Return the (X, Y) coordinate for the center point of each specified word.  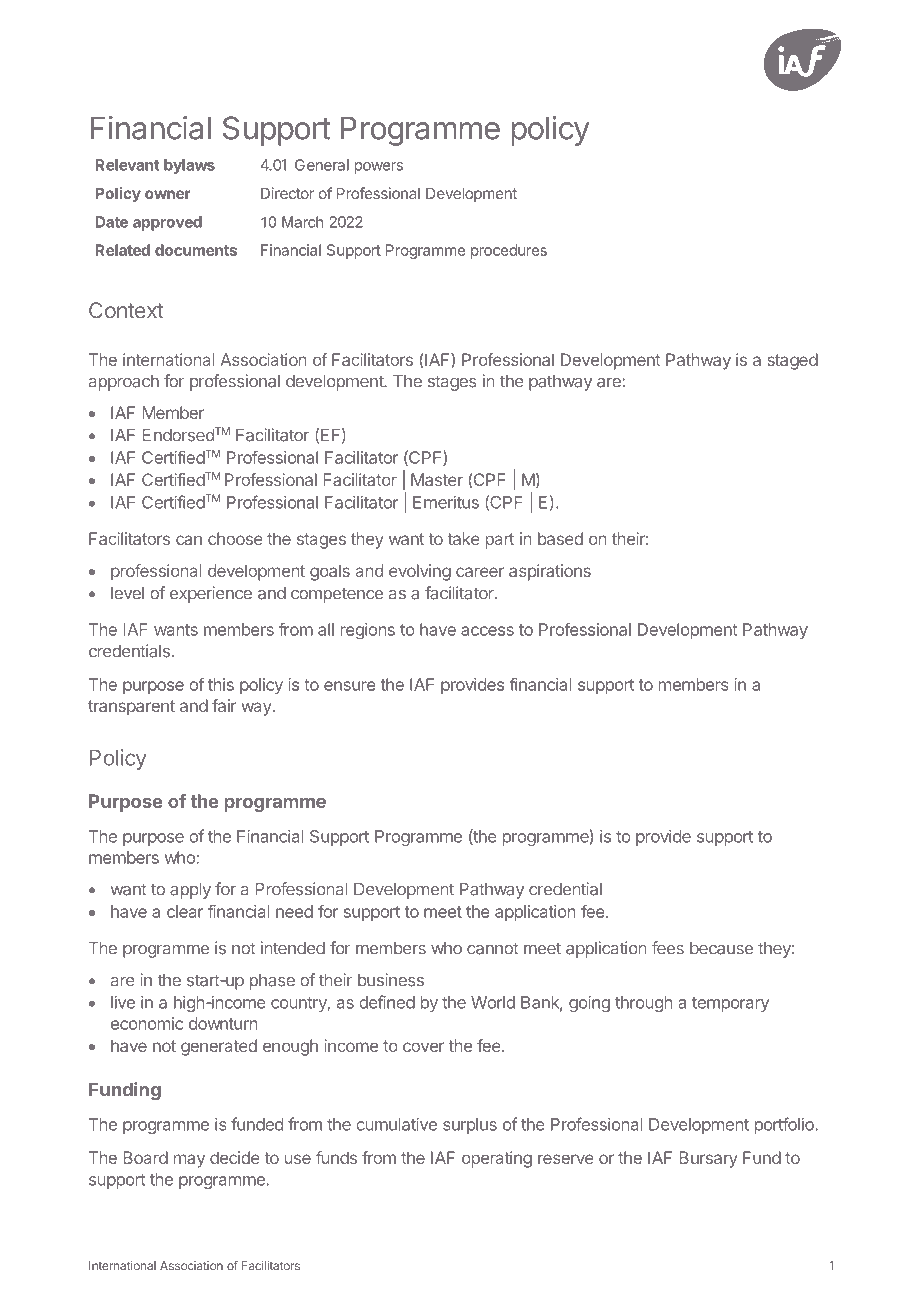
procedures (509, 251)
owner (167, 194)
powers (379, 168)
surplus (470, 1126)
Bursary (709, 1159)
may (189, 1161)
